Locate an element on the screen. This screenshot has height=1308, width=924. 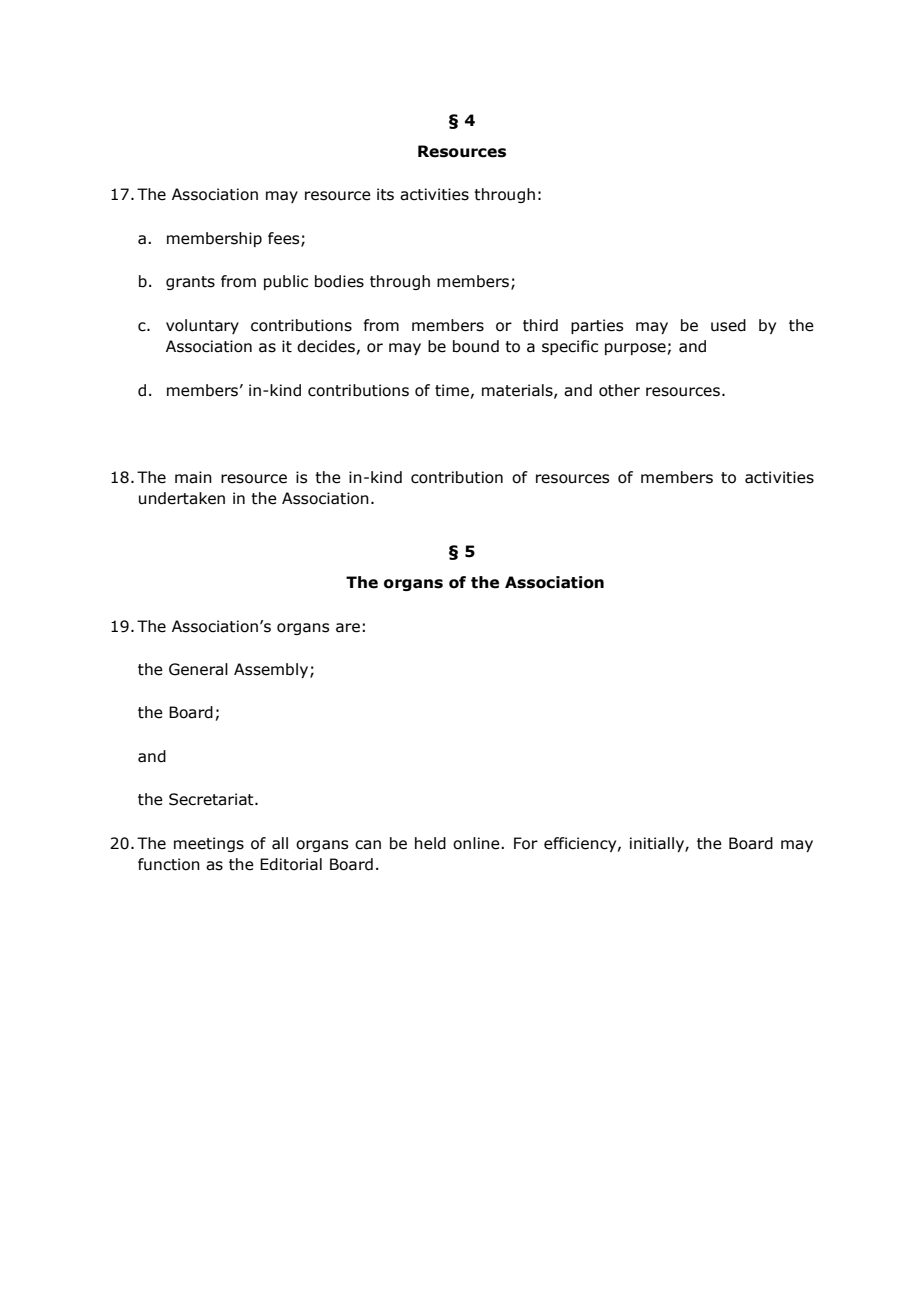
other is located at coordinates (619, 390).
